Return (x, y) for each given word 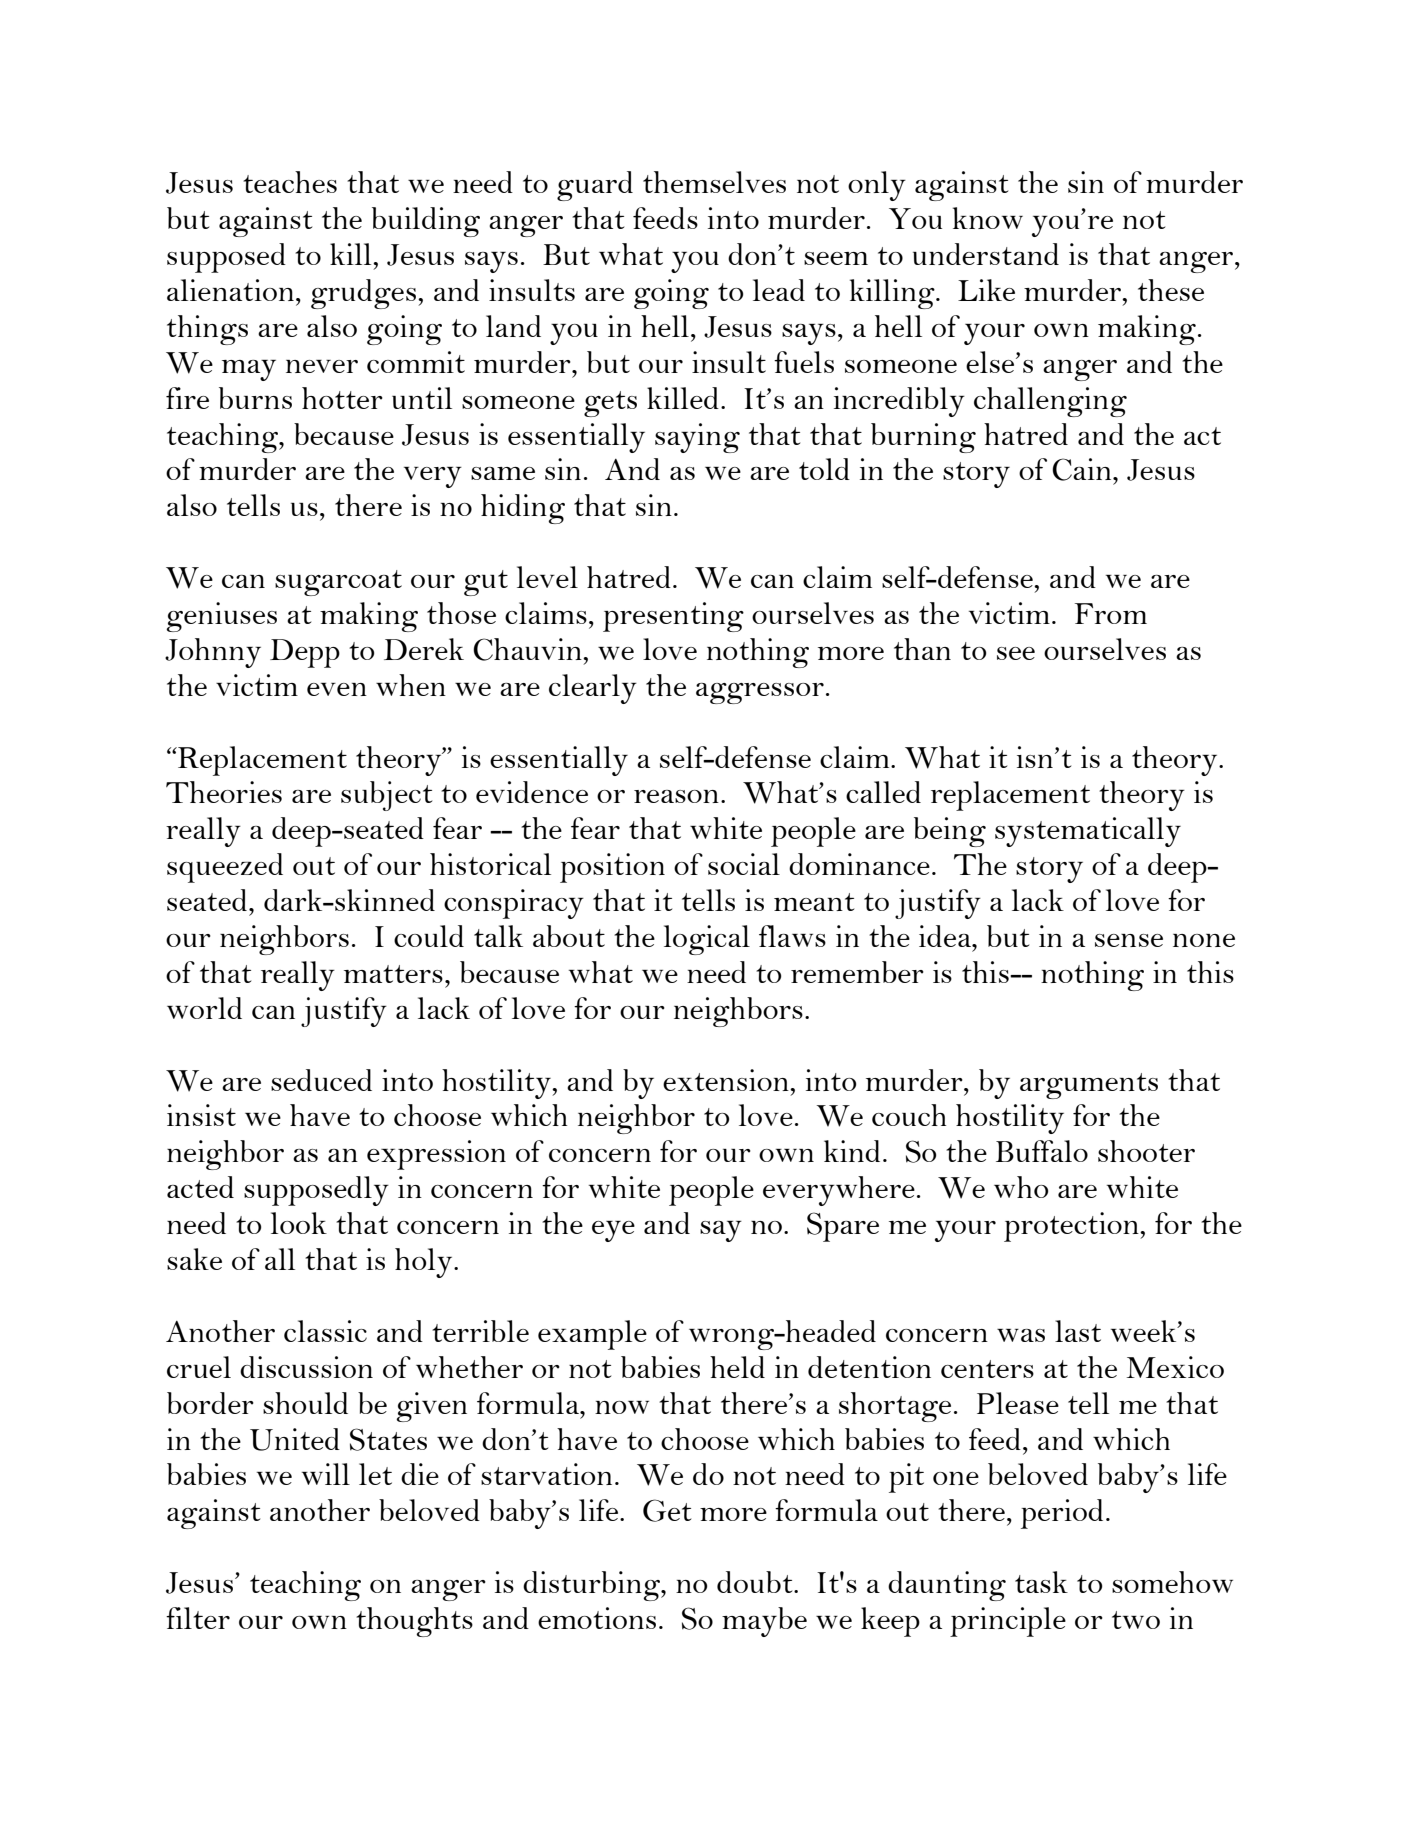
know (988, 218)
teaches (290, 182)
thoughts (414, 1622)
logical (707, 940)
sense (1129, 940)
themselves (714, 182)
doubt (756, 1582)
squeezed (225, 868)
